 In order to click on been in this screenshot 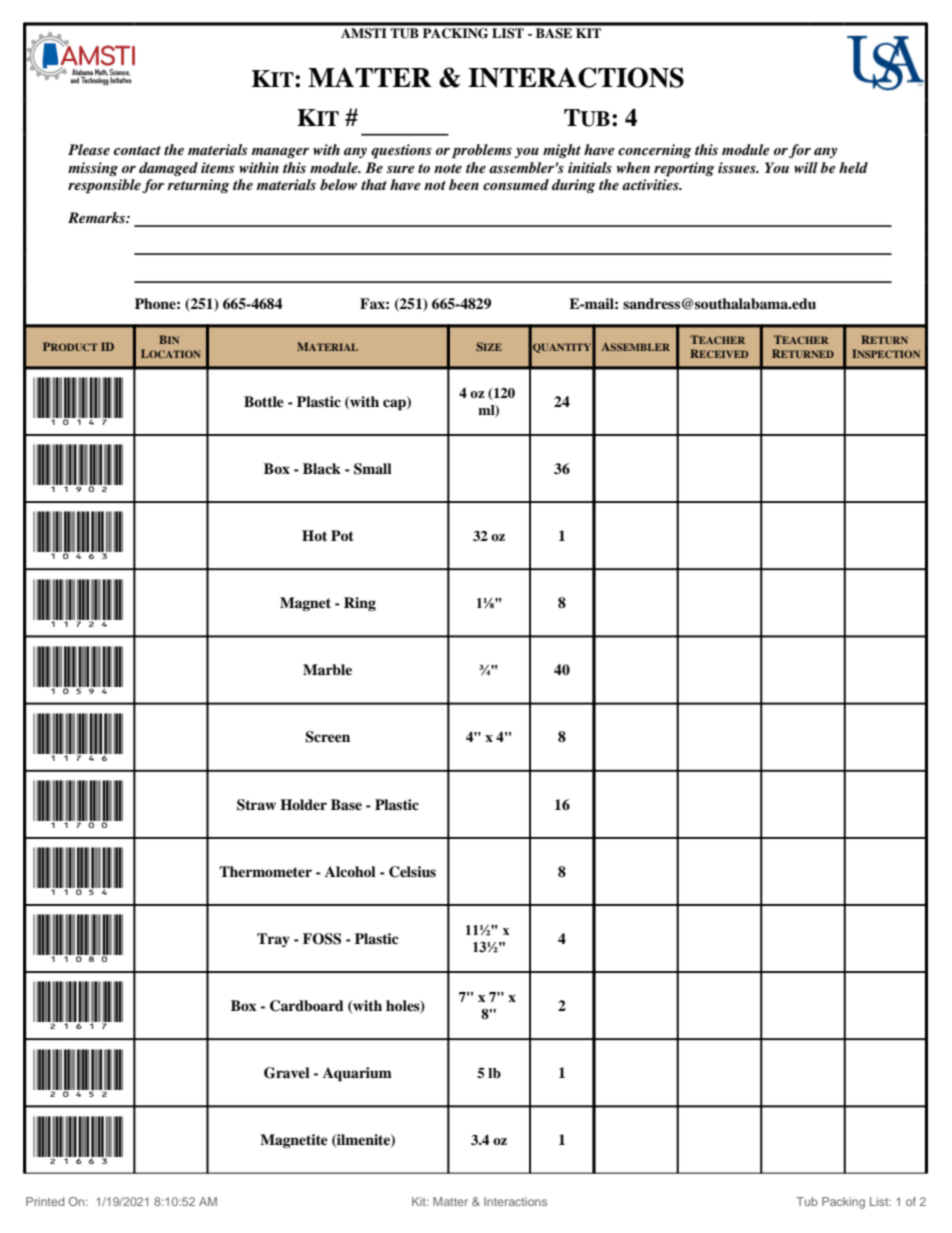, I will do `click(464, 184)`.
